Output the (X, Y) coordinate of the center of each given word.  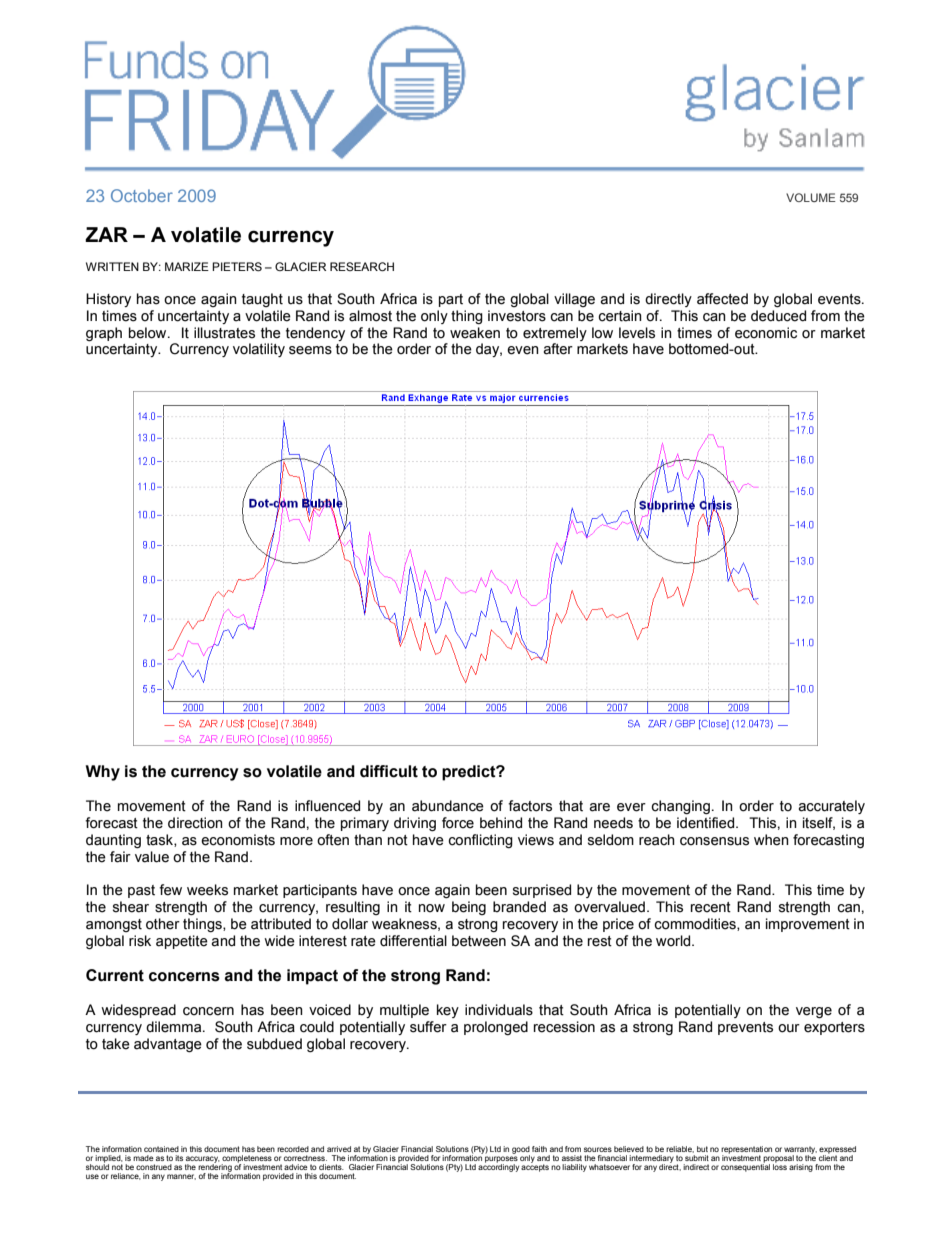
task (160, 840)
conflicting (480, 841)
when (771, 840)
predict (470, 773)
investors (517, 316)
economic (766, 333)
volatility (259, 350)
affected (722, 299)
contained (161, 1149)
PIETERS (237, 266)
